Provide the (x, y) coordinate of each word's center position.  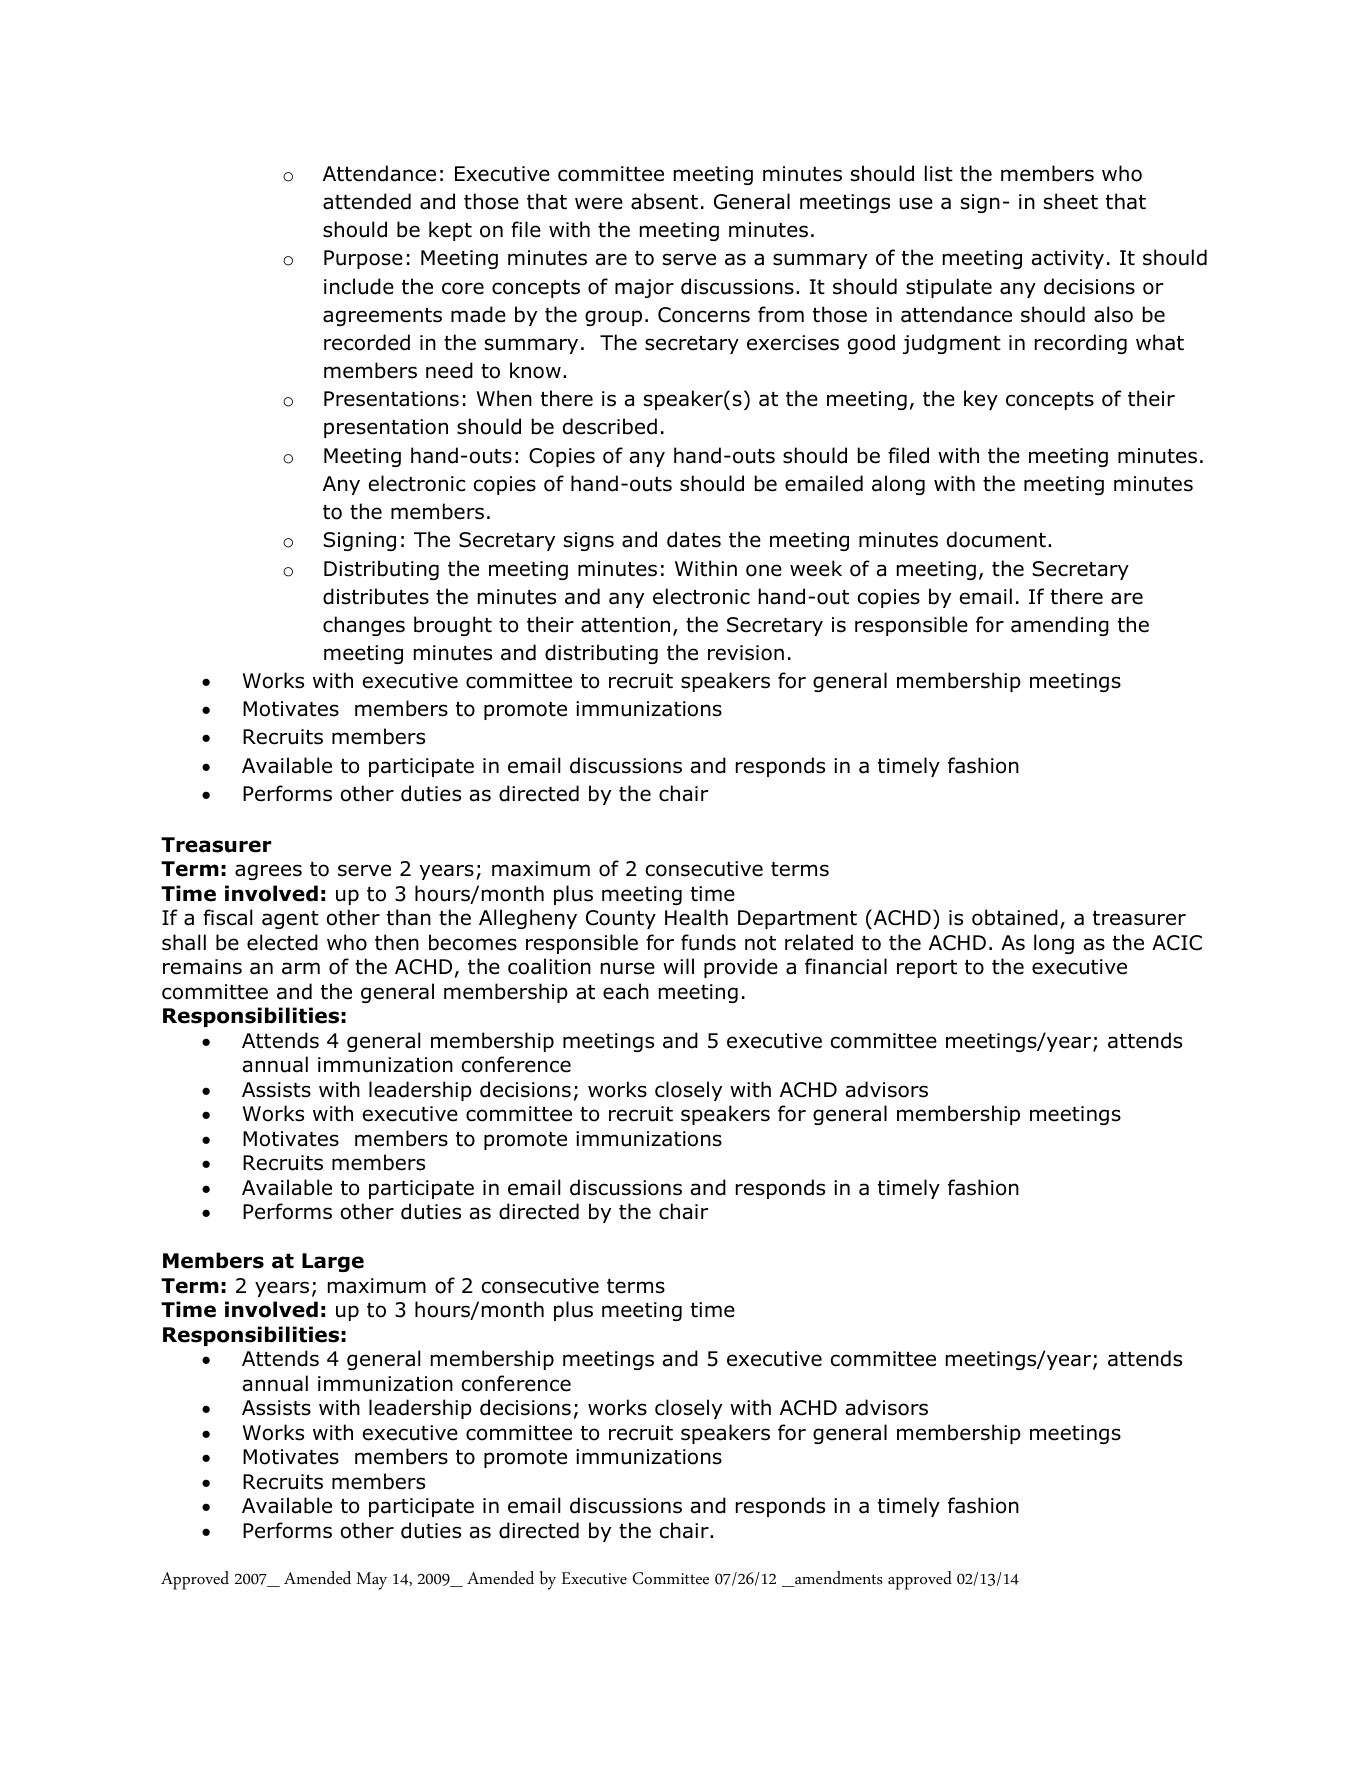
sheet (1071, 201)
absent (664, 201)
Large (333, 1262)
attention (625, 625)
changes (364, 626)
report (927, 969)
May (371, 1581)
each (626, 991)
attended (367, 201)
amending (1060, 626)
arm (301, 968)
